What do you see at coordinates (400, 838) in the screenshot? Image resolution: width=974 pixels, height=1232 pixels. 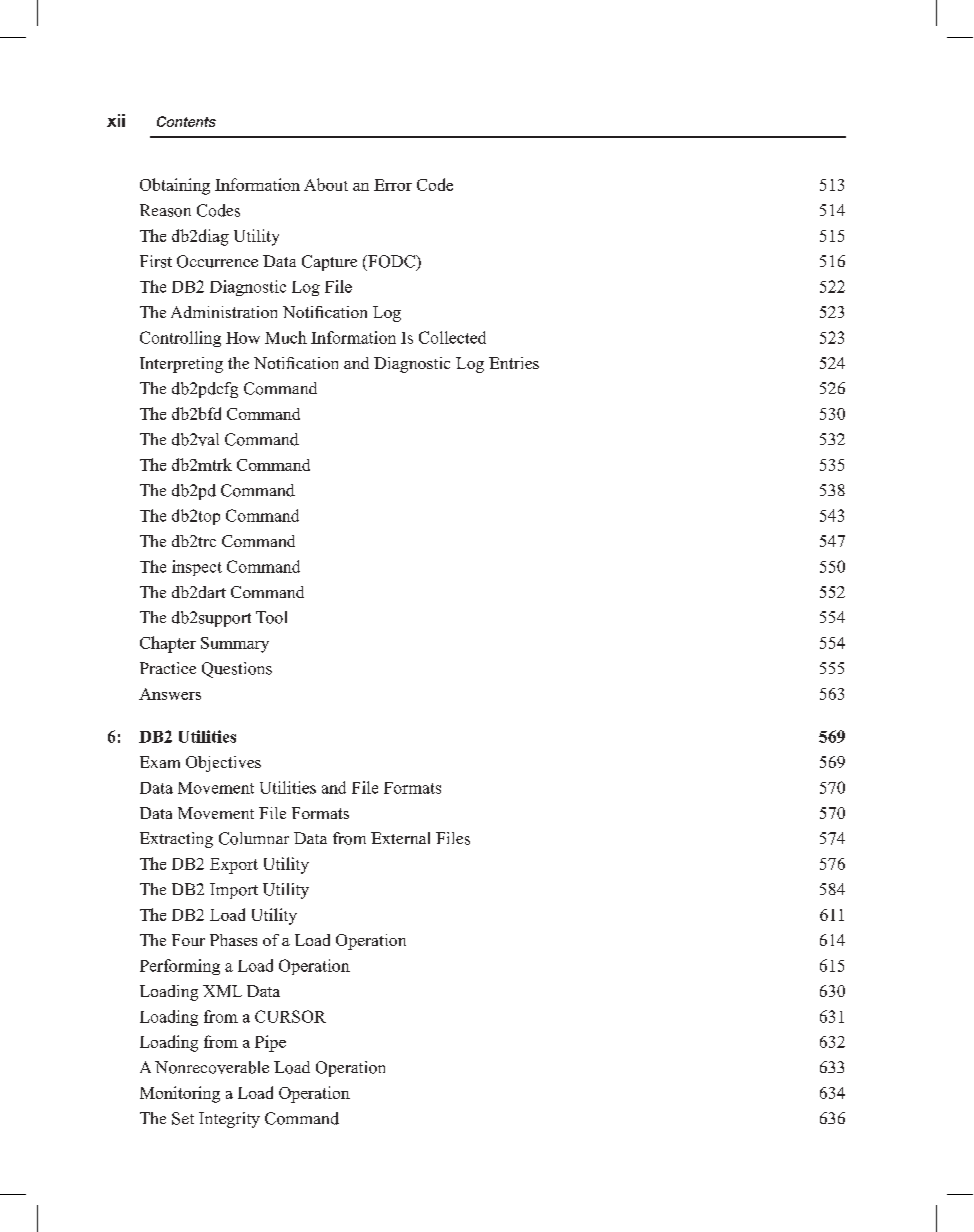 I see `External` at bounding box center [400, 838].
